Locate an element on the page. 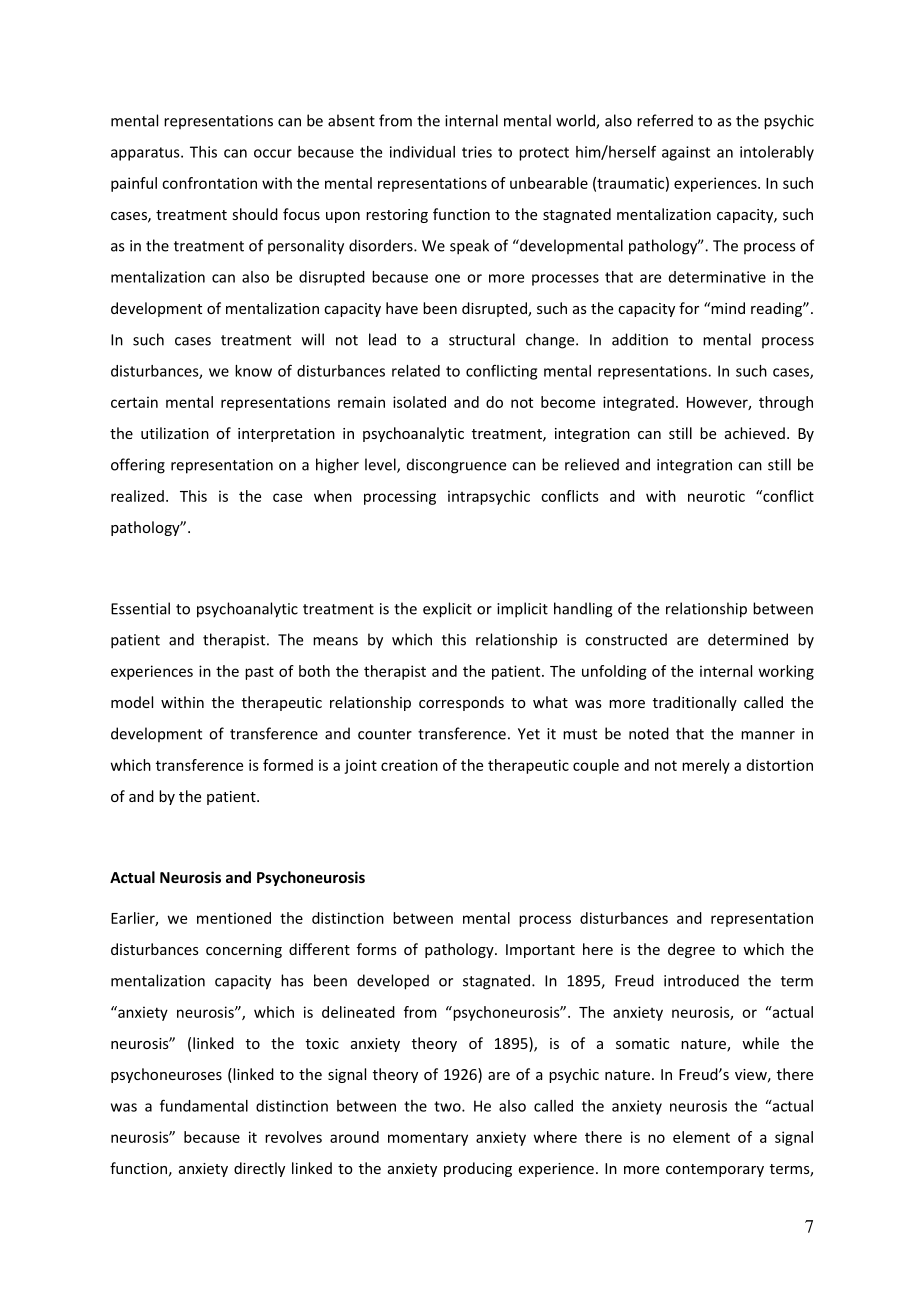 The height and width of the page is (1308, 924). explicit is located at coordinates (447, 610).
